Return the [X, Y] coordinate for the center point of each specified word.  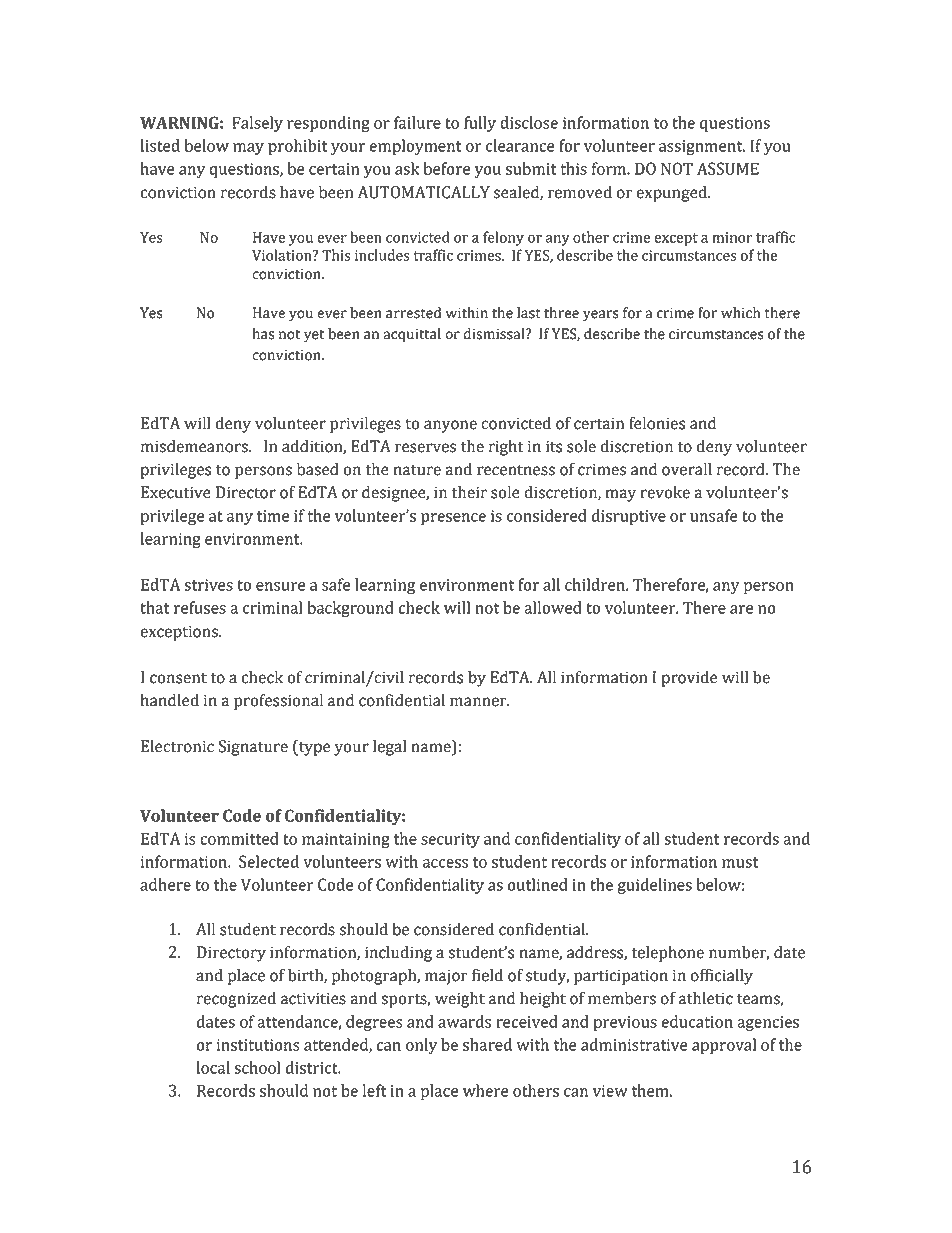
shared [487, 1044]
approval [724, 1046]
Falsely [258, 124]
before [446, 168]
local [213, 1067]
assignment [702, 147]
